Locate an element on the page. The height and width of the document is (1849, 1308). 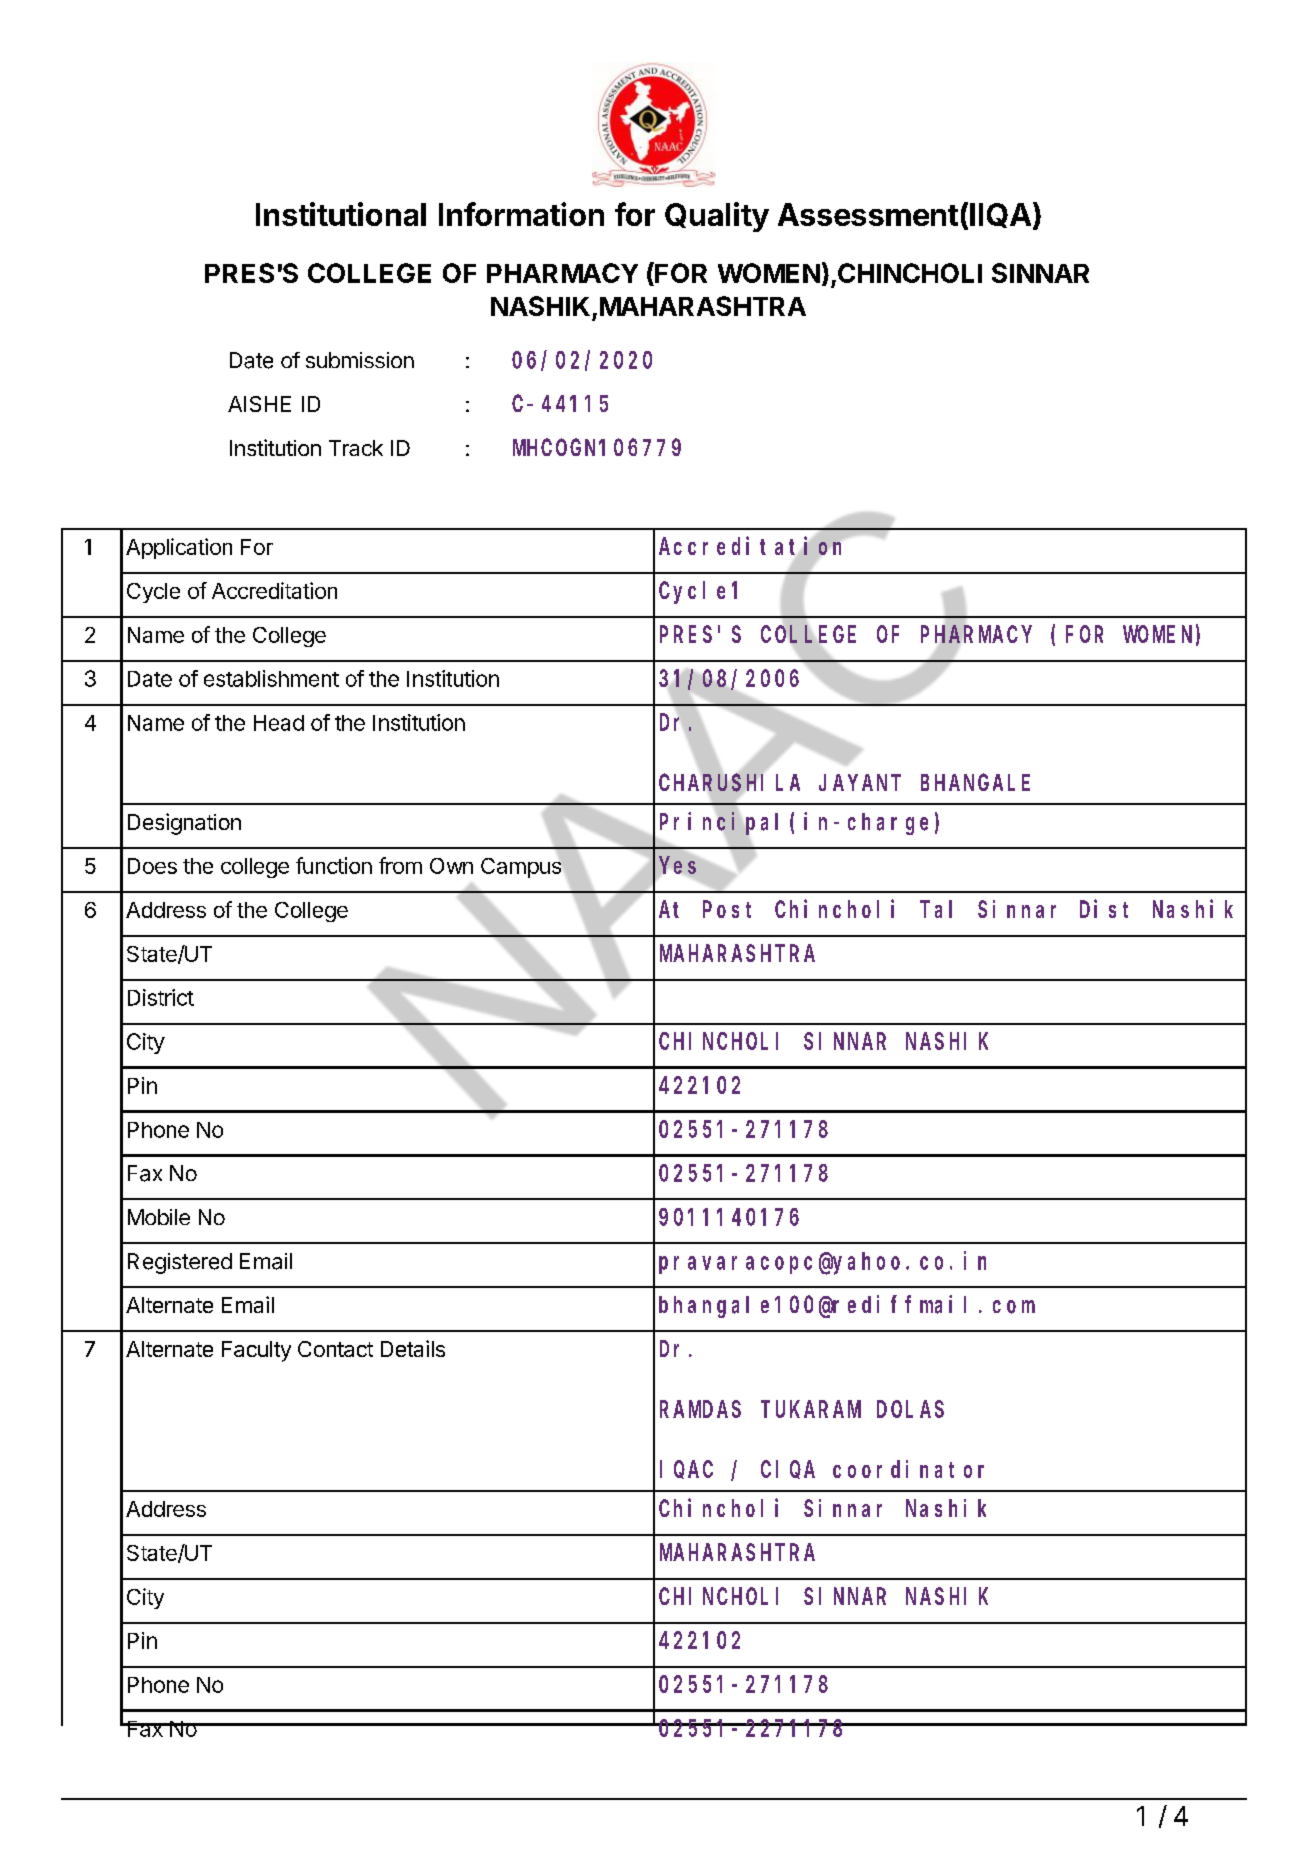
Details is located at coordinates (413, 1348).
